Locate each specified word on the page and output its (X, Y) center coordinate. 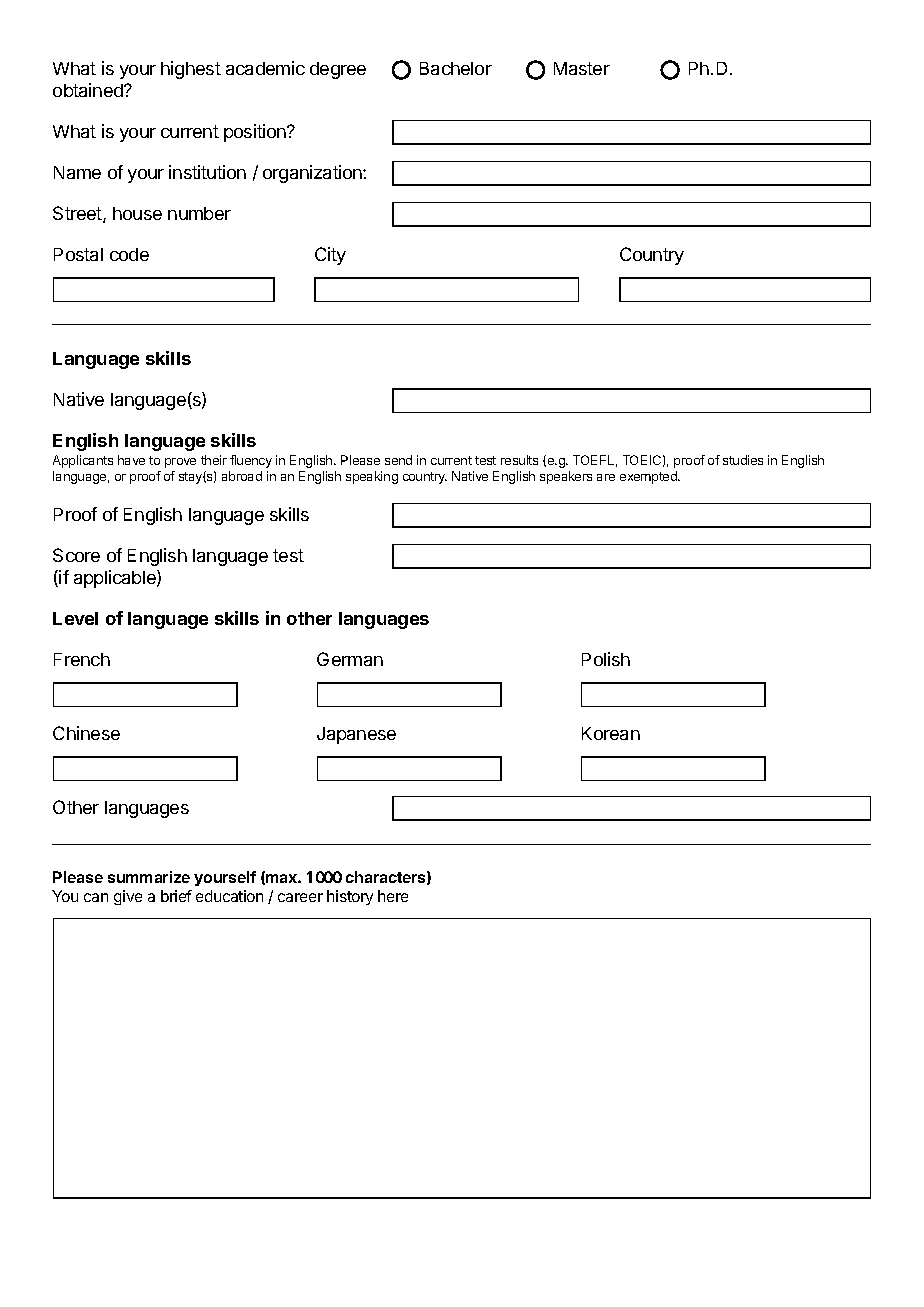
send (398, 460)
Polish (606, 659)
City (330, 256)
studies (743, 460)
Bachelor (456, 68)
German (350, 659)
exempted (649, 477)
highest (191, 70)
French (82, 659)
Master (582, 68)
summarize (149, 877)
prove (180, 463)
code (129, 254)
